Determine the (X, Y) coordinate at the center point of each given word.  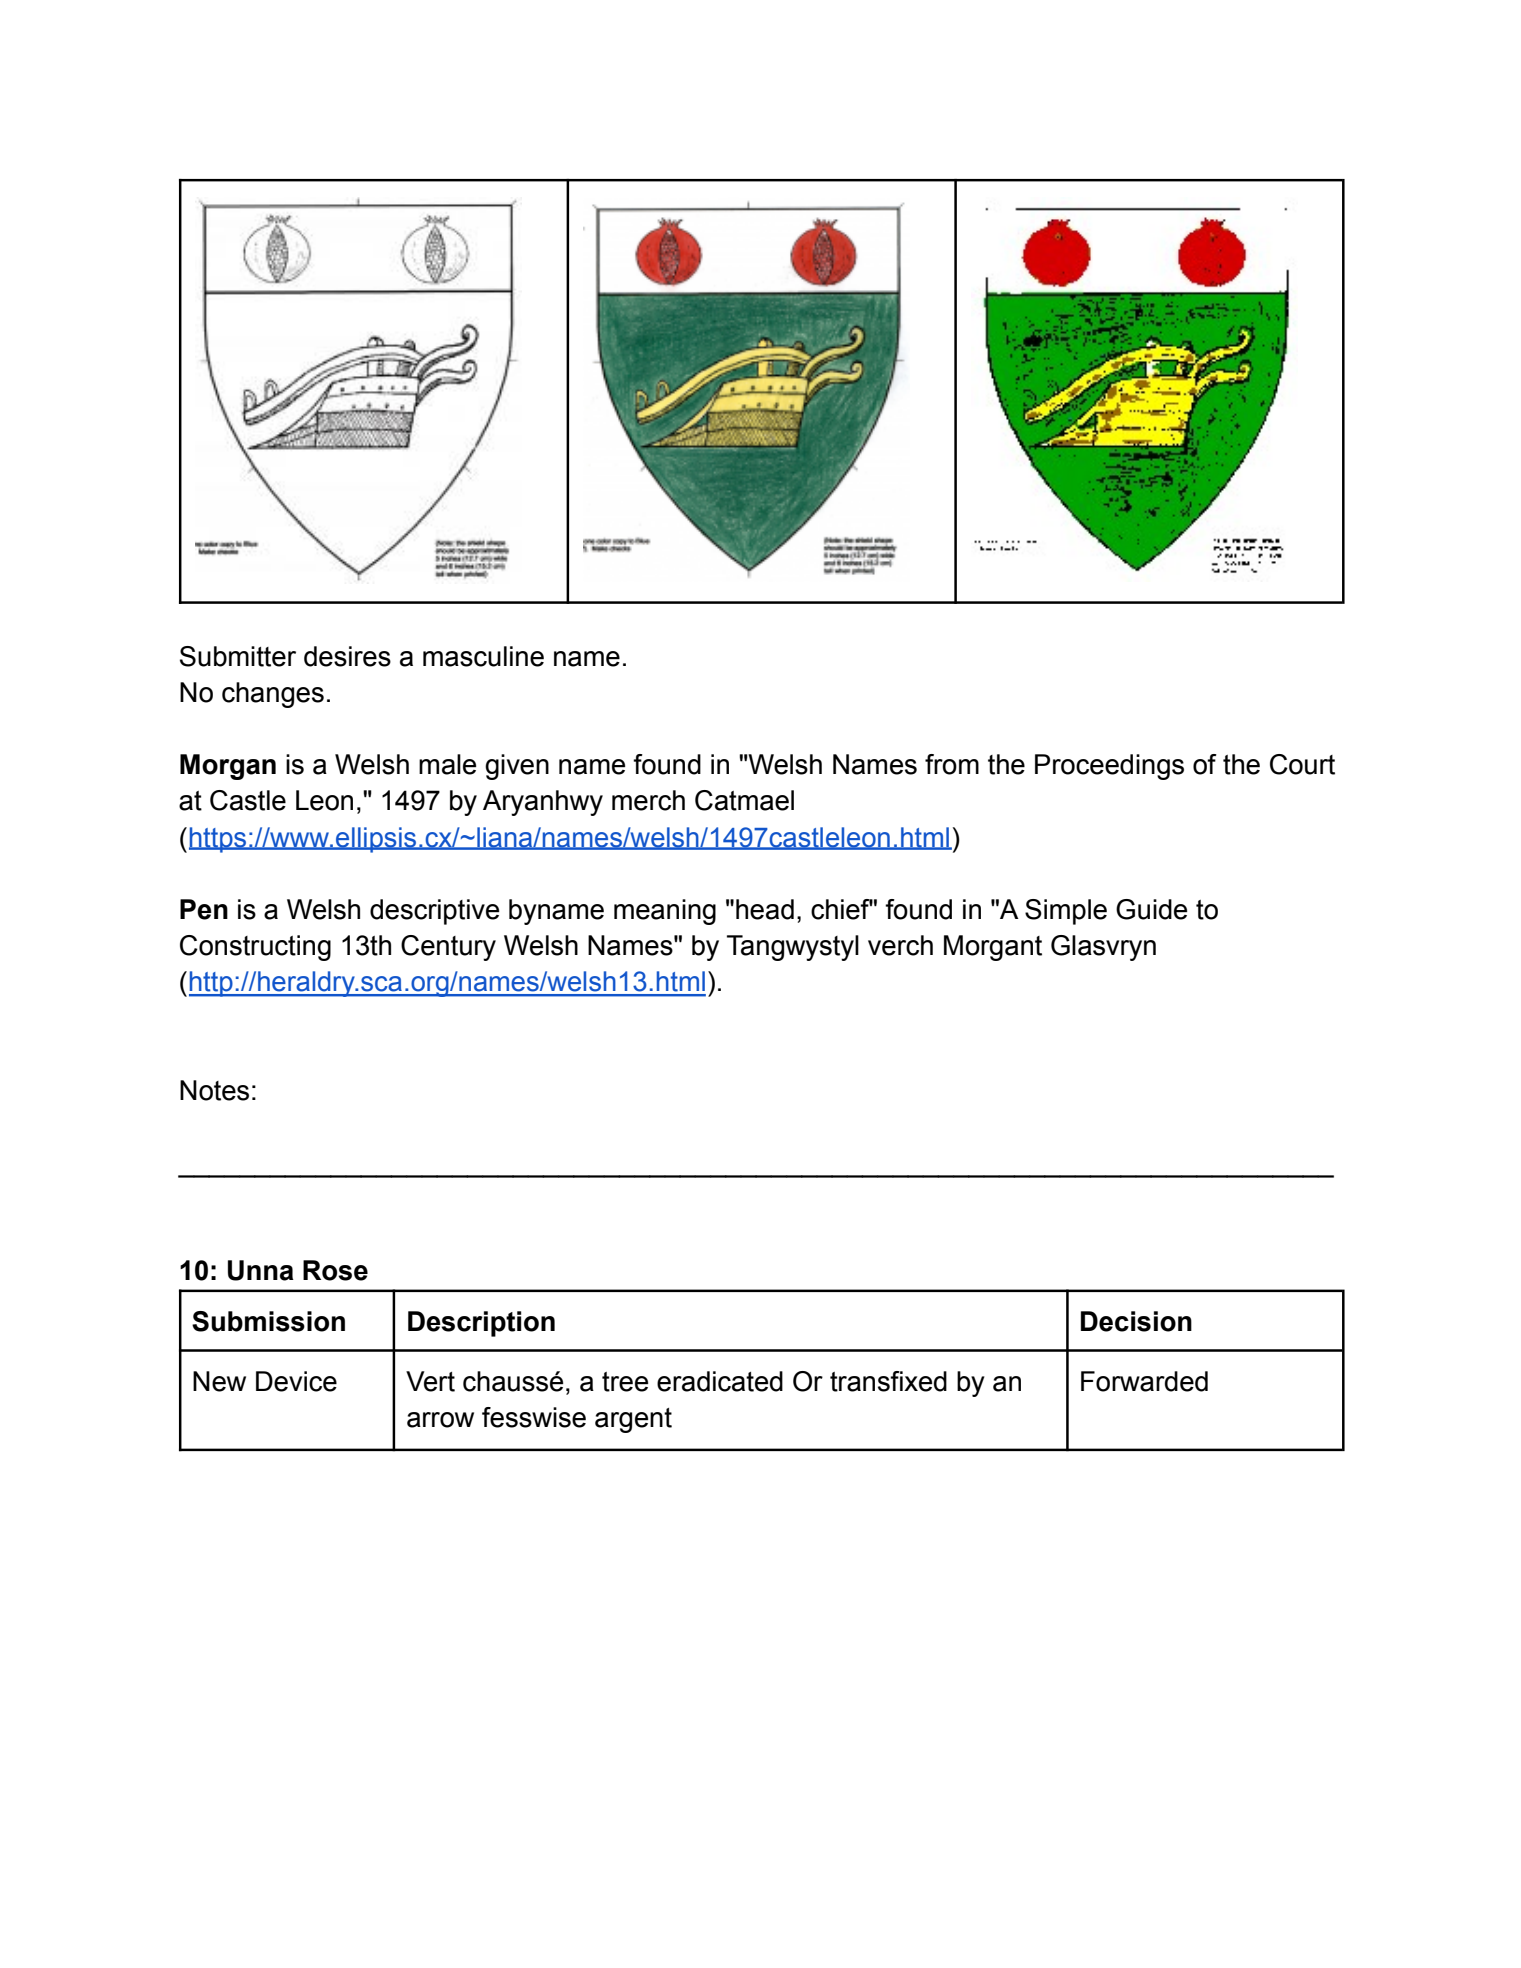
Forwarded (1144, 1381)
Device (296, 1381)
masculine (483, 656)
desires (347, 656)
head (765, 909)
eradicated (720, 1381)
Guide (1151, 909)
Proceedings (1109, 767)
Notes (214, 1090)
